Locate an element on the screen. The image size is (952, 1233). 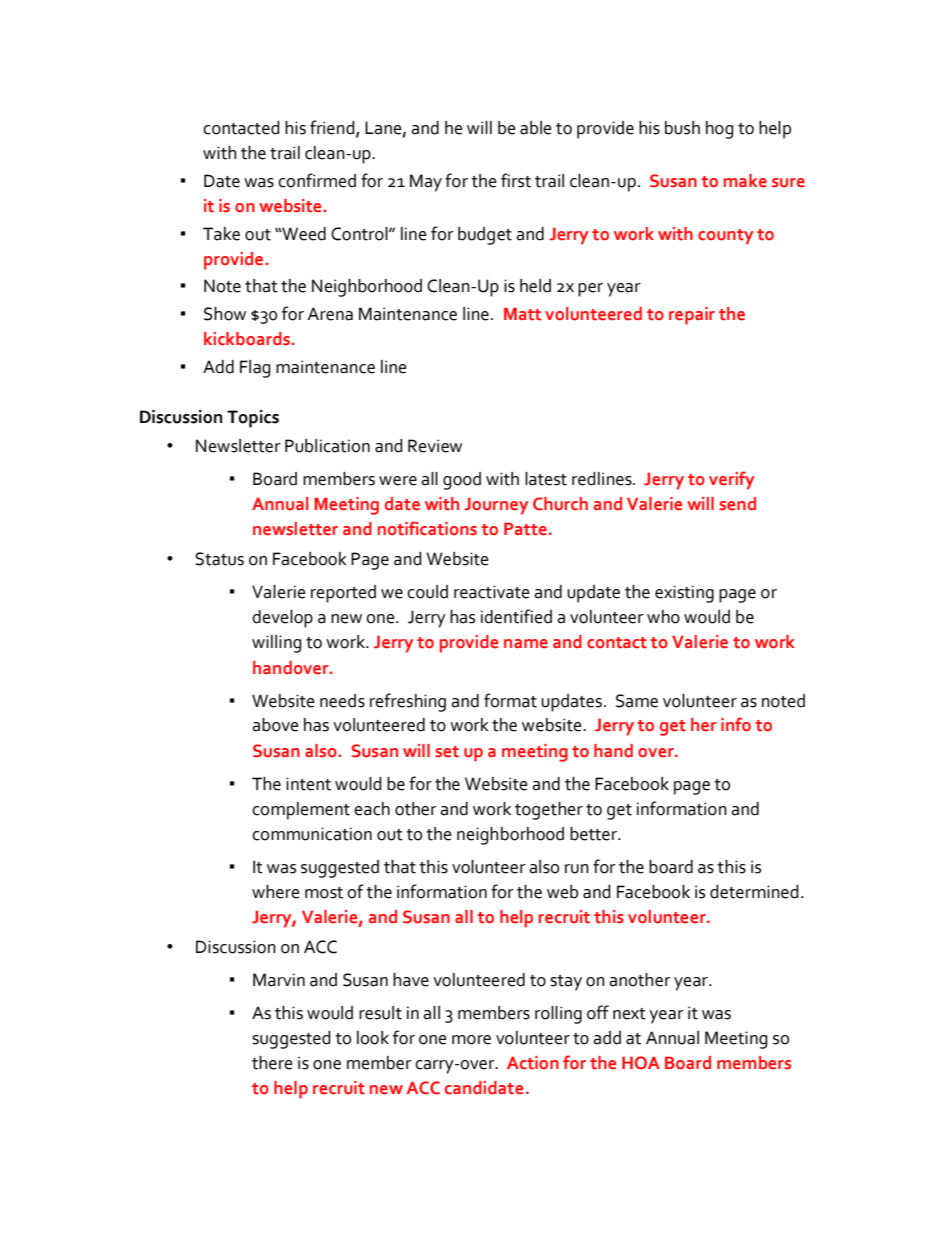
hog is located at coordinates (720, 130).
